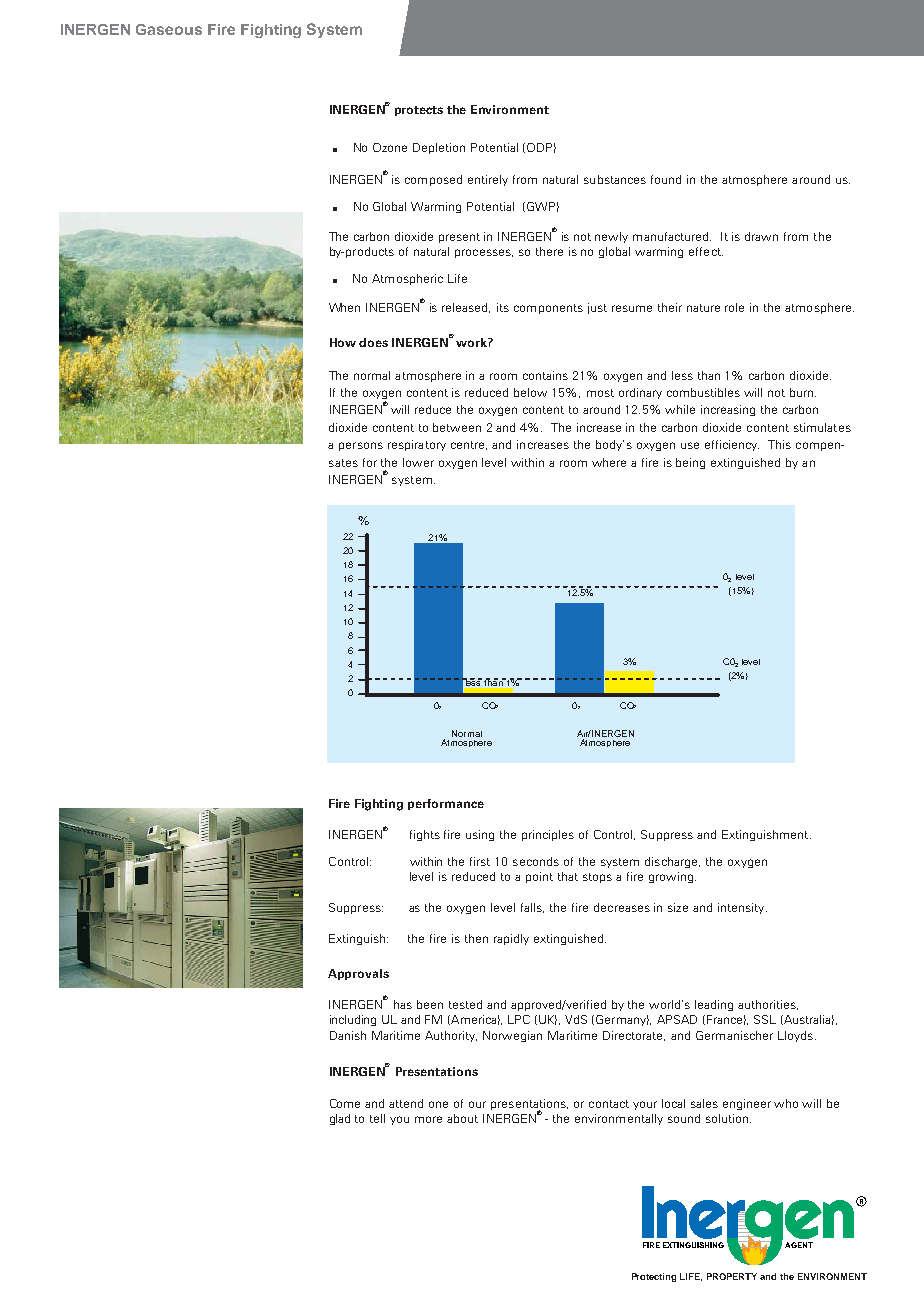  Describe the element at coordinates (471, 341) in the screenshot. I see `work` at that location.
